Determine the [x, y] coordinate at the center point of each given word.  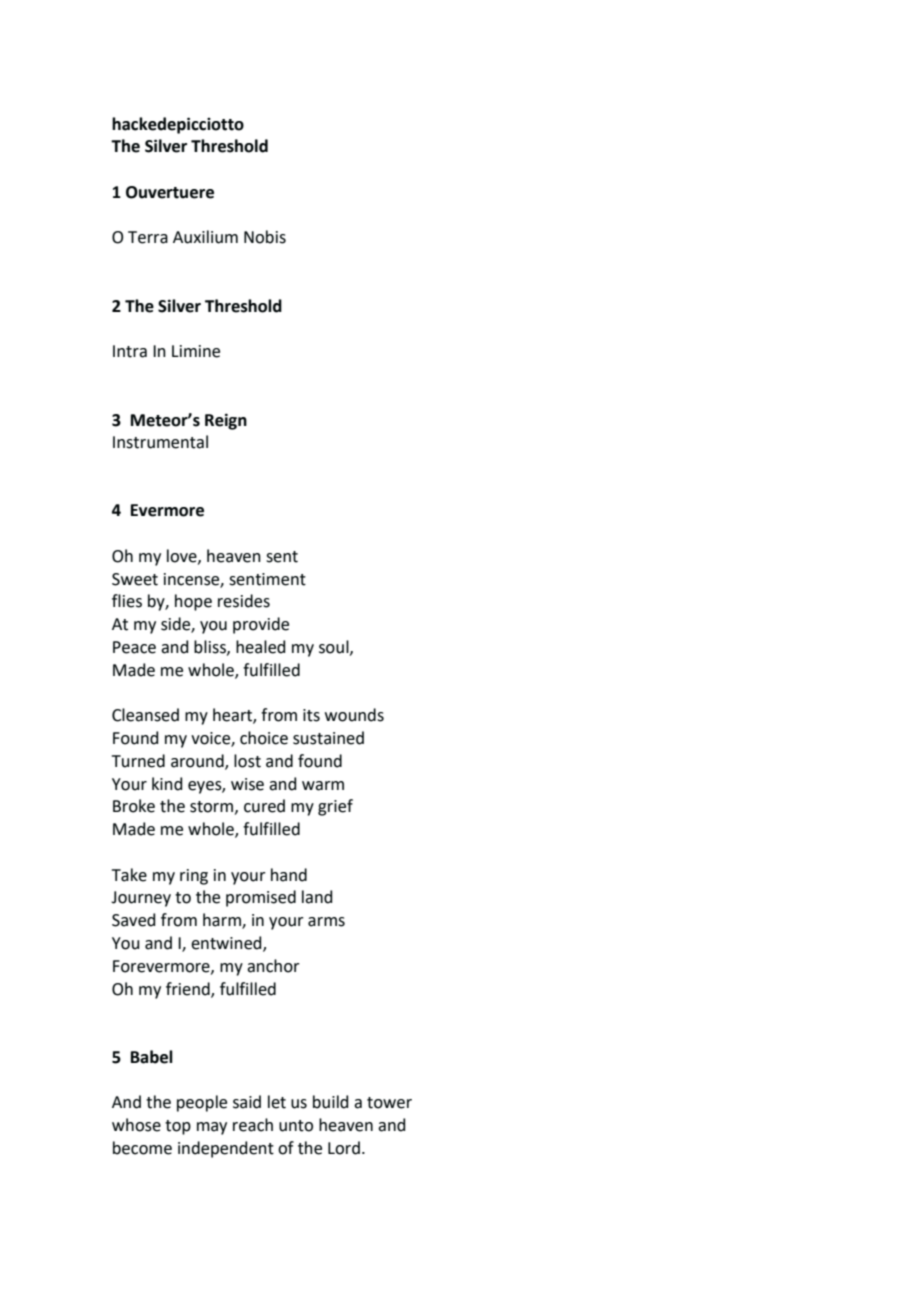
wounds [354, 715]
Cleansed [145, 715]
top [178, 1127]
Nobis [265, 237]
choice [264, 738]
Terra [148, 237]
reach [253, 1125]
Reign [226, 421]
